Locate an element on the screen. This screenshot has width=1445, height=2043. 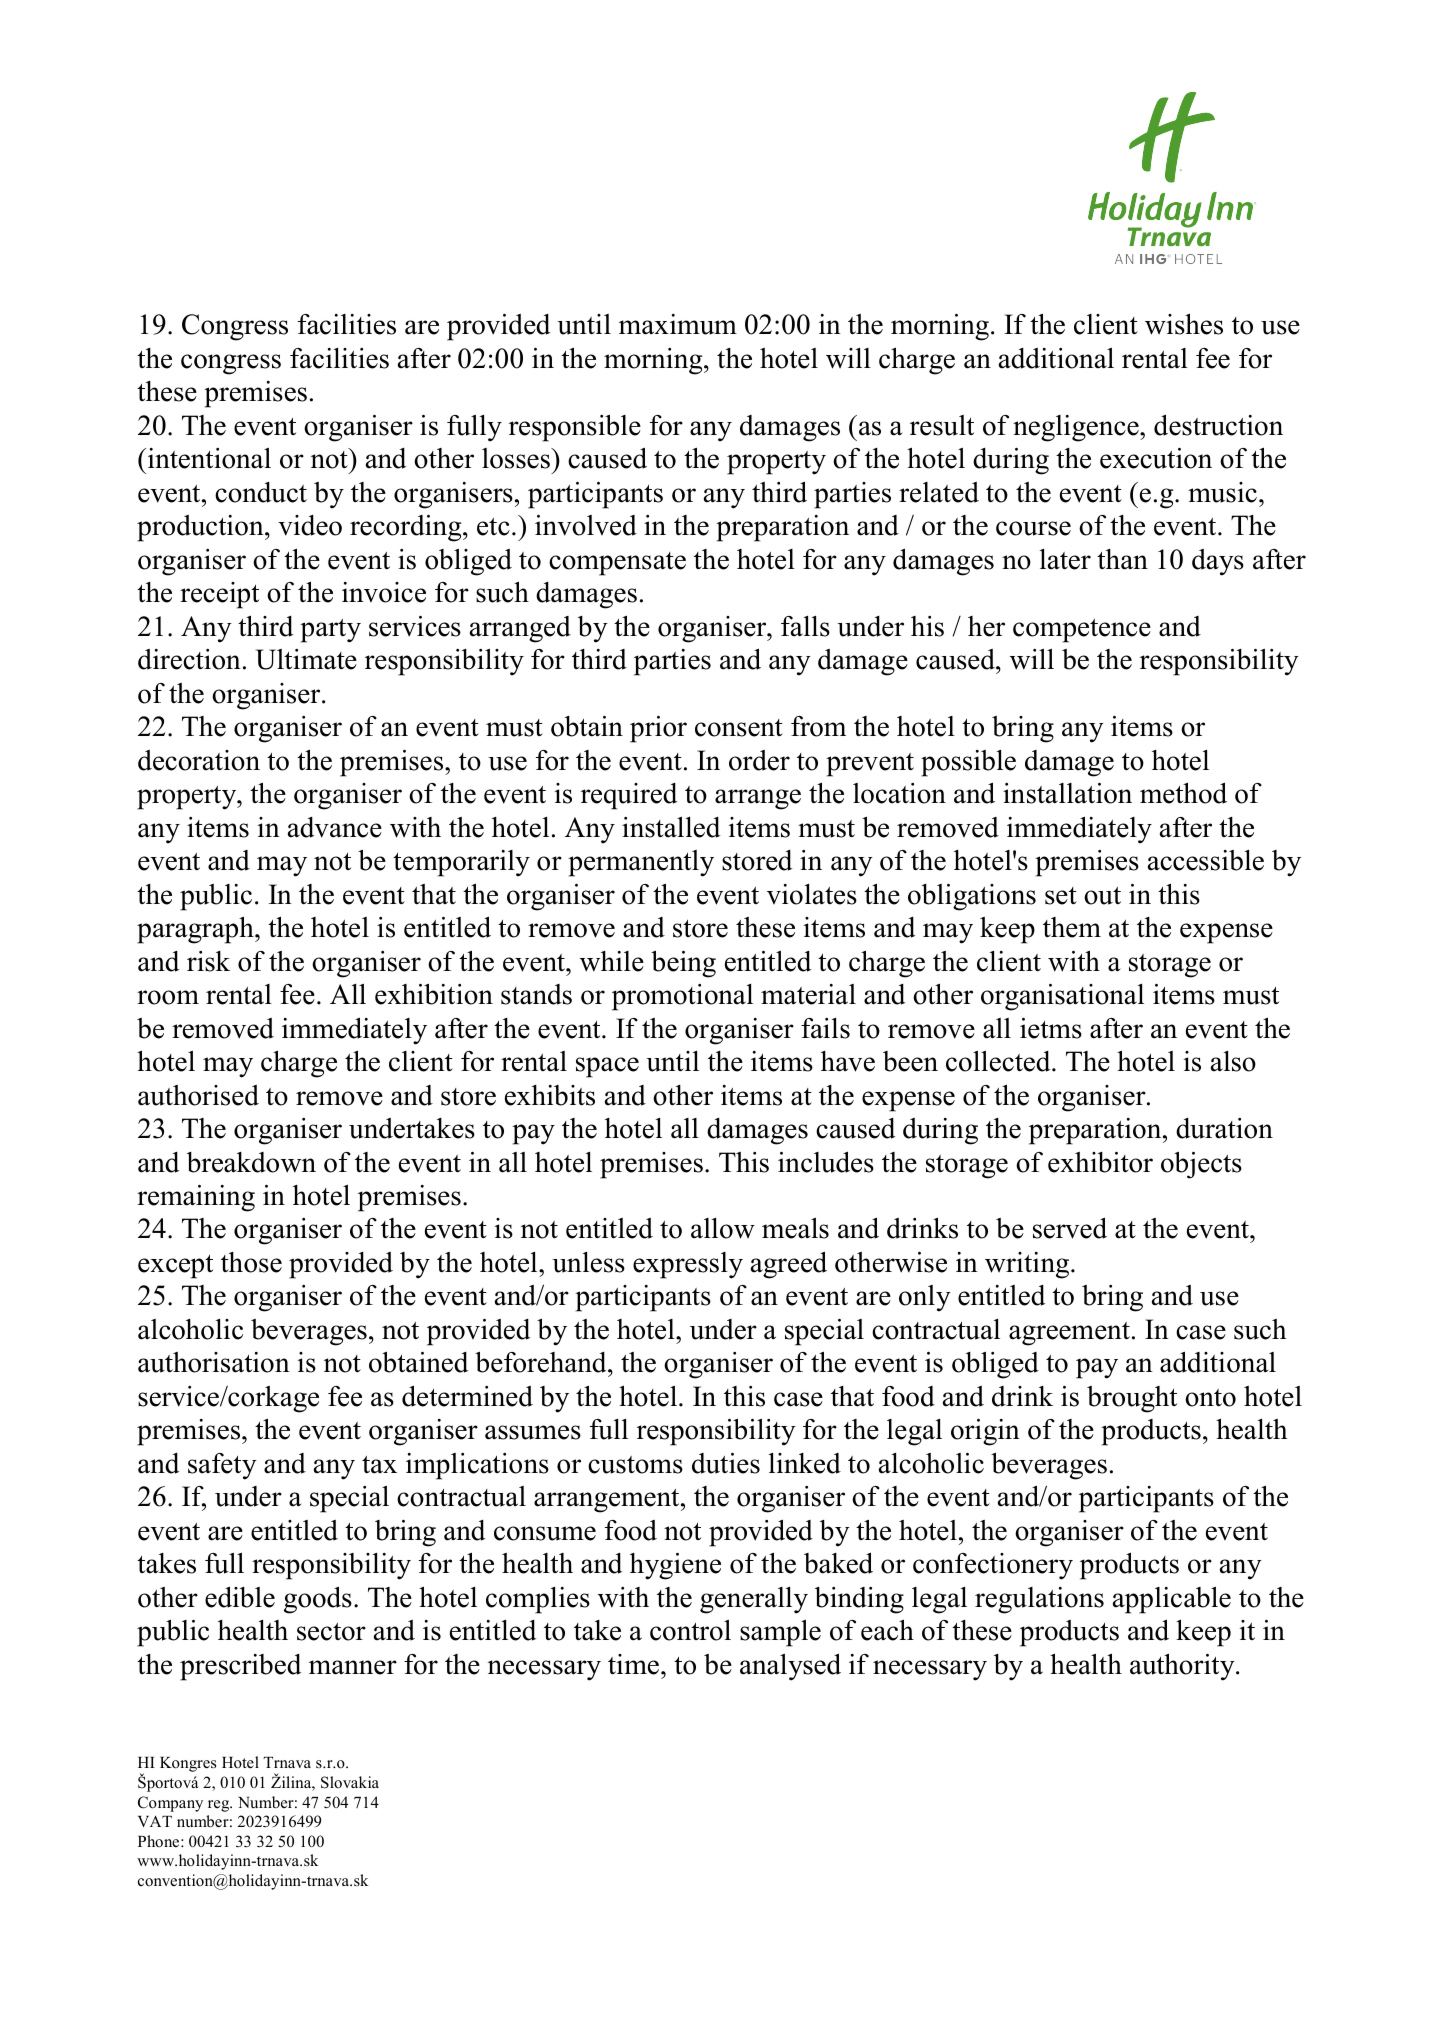
safety is located at coordinates (222, 1466).
